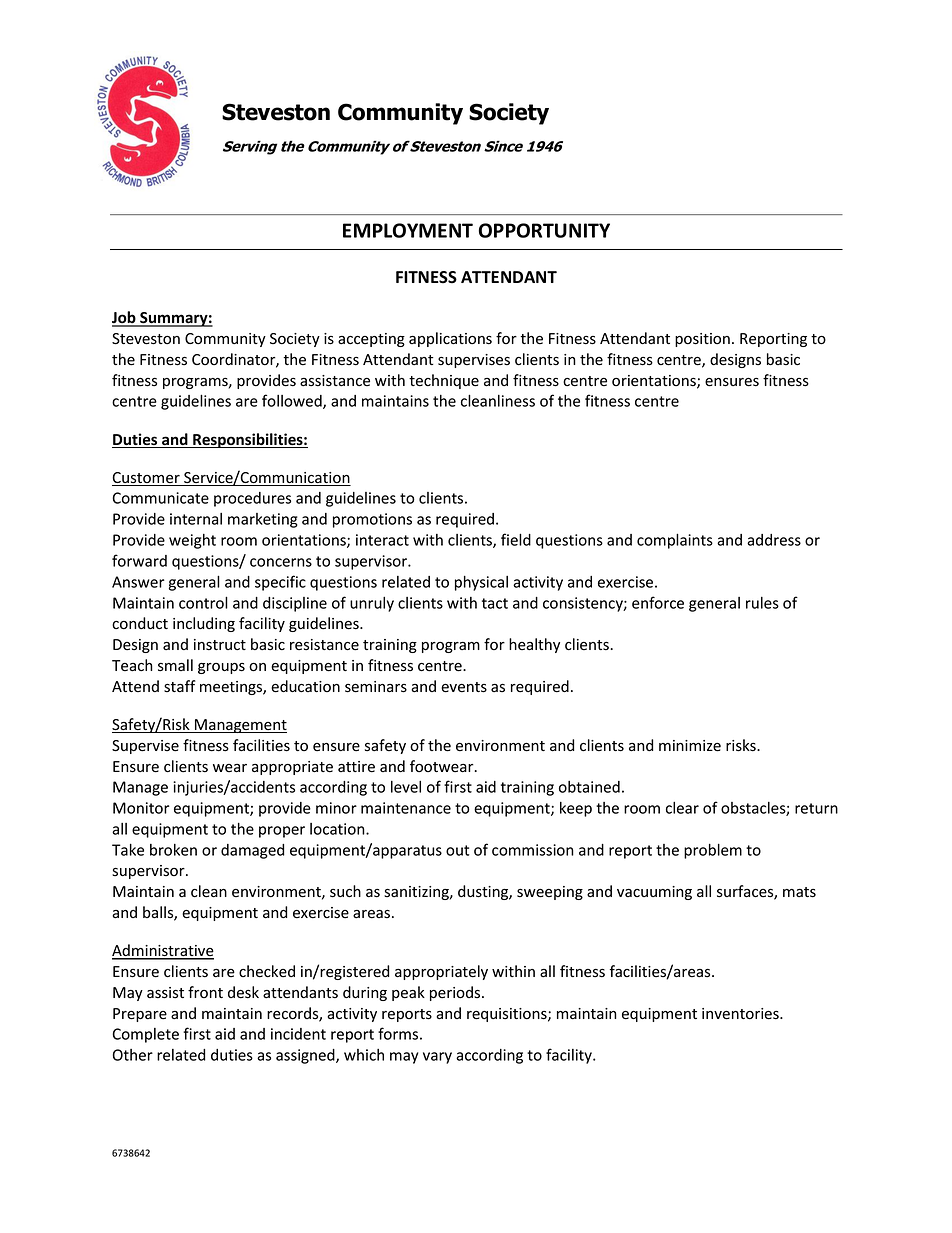  Describe the element at coordinates (702, 340) in the page. I see `position` at that location.
